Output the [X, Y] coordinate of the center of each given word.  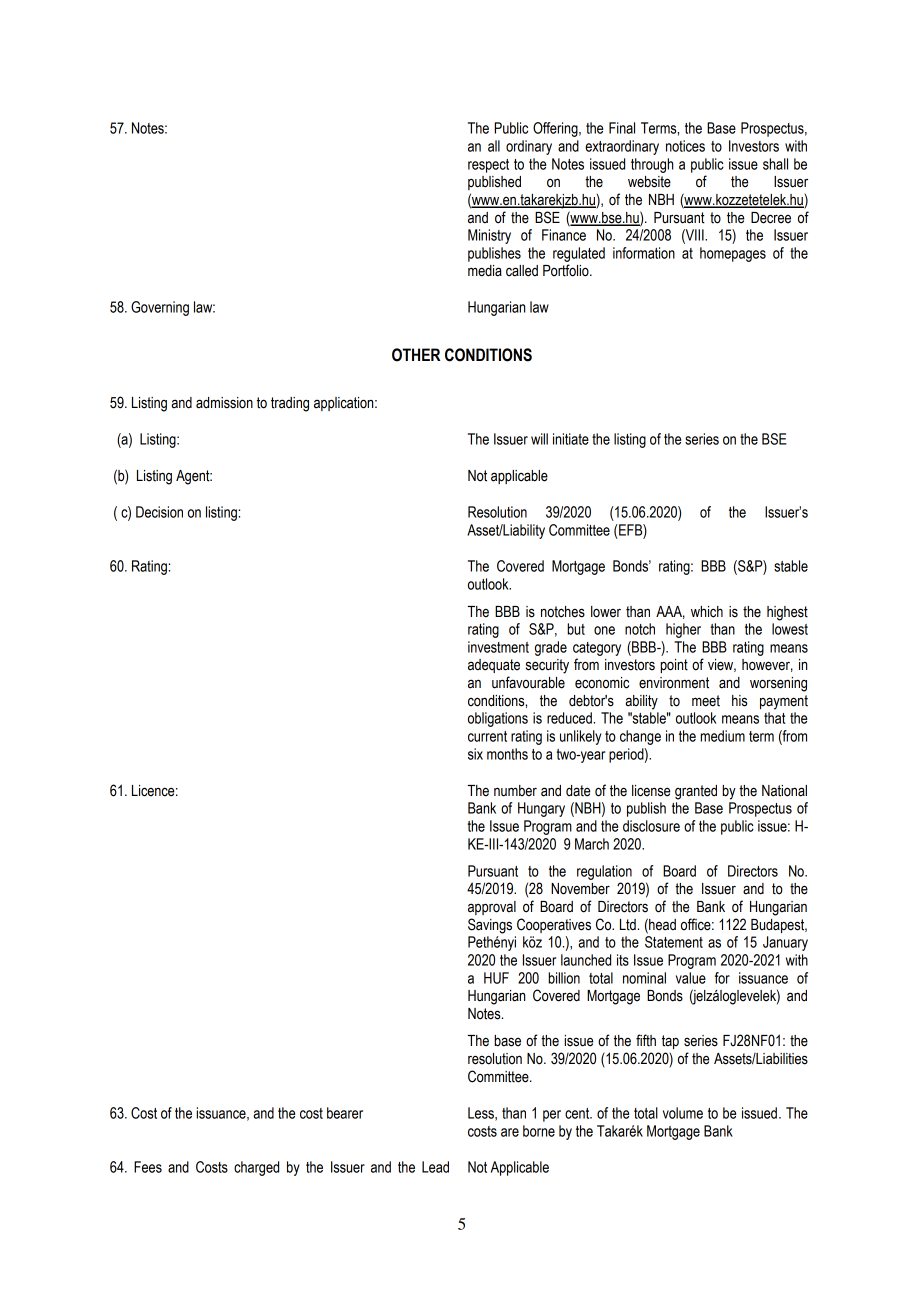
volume [683, 1113]
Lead [435, 1167]
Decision [159, 512]
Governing [160, 308]
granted [696, 792]
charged [256, 1168]
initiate [571, 439]
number [515, 791]
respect [488, 166]
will [539, 439]
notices [685, 146]
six [475, 754]
